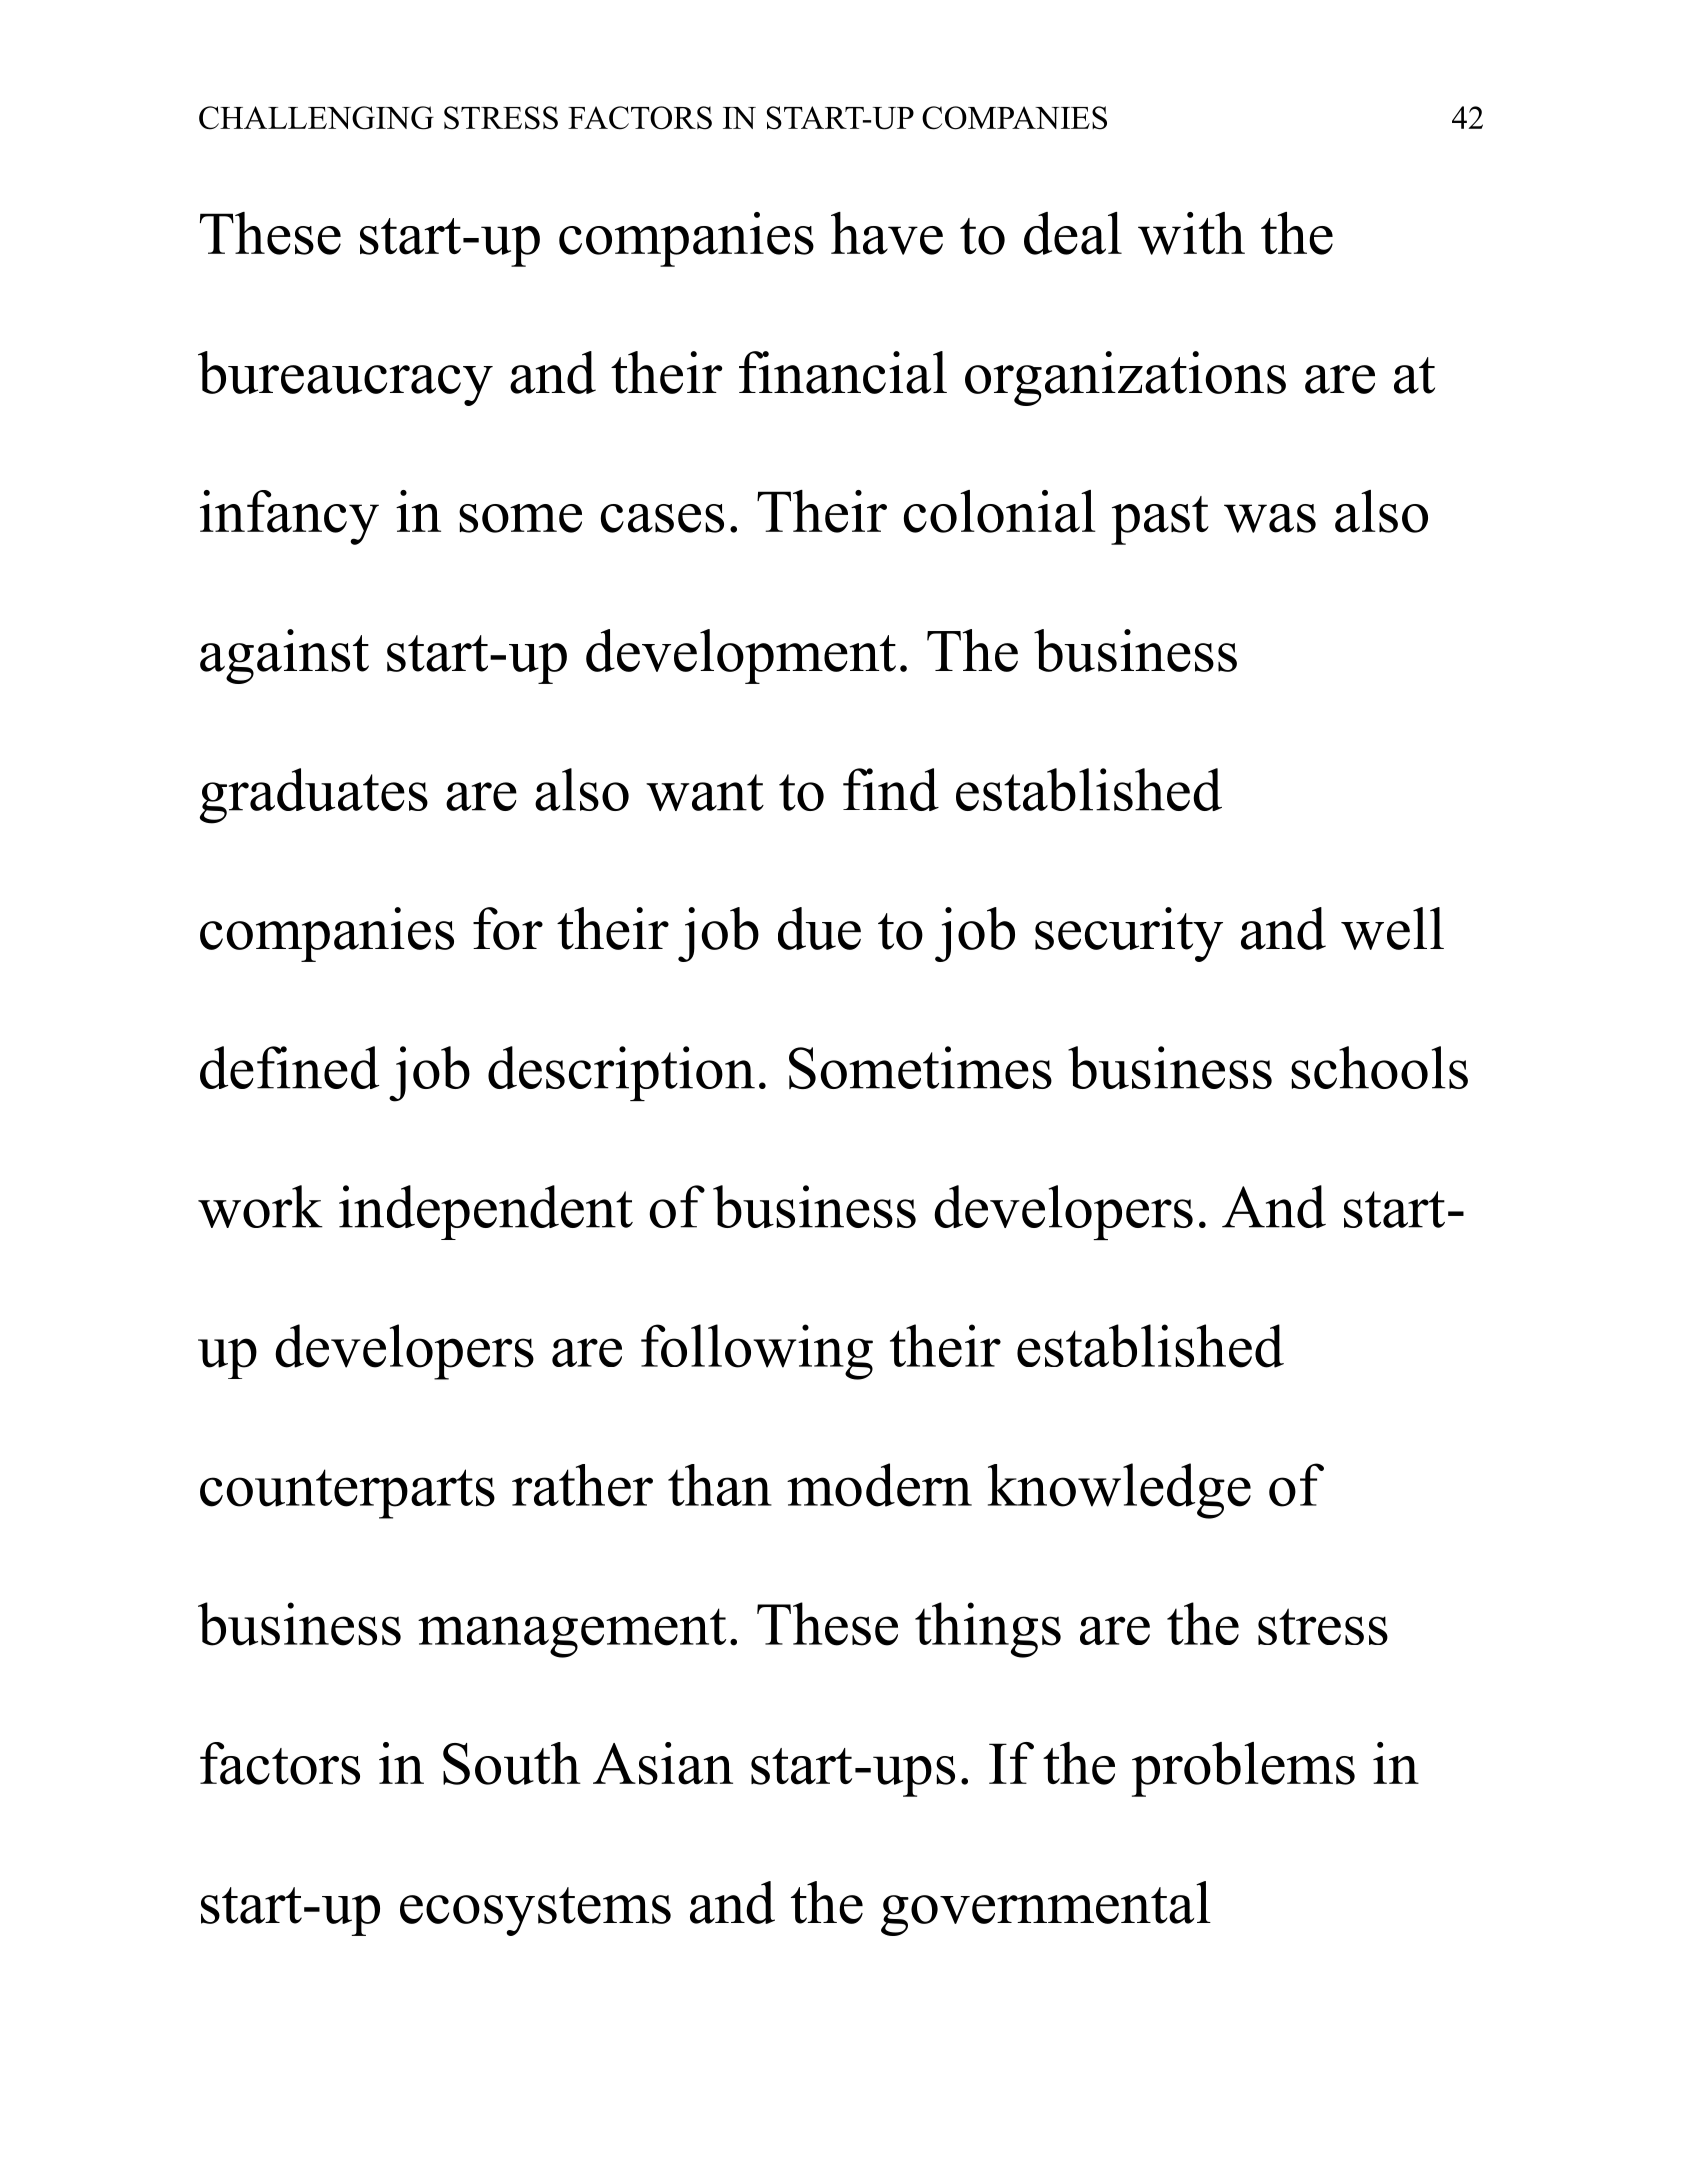 The image size is (1682, 2177). What do you see at coordinates (316, 118) in the image?
I see `CHALLENGING` at bounding box center [316, 118].
